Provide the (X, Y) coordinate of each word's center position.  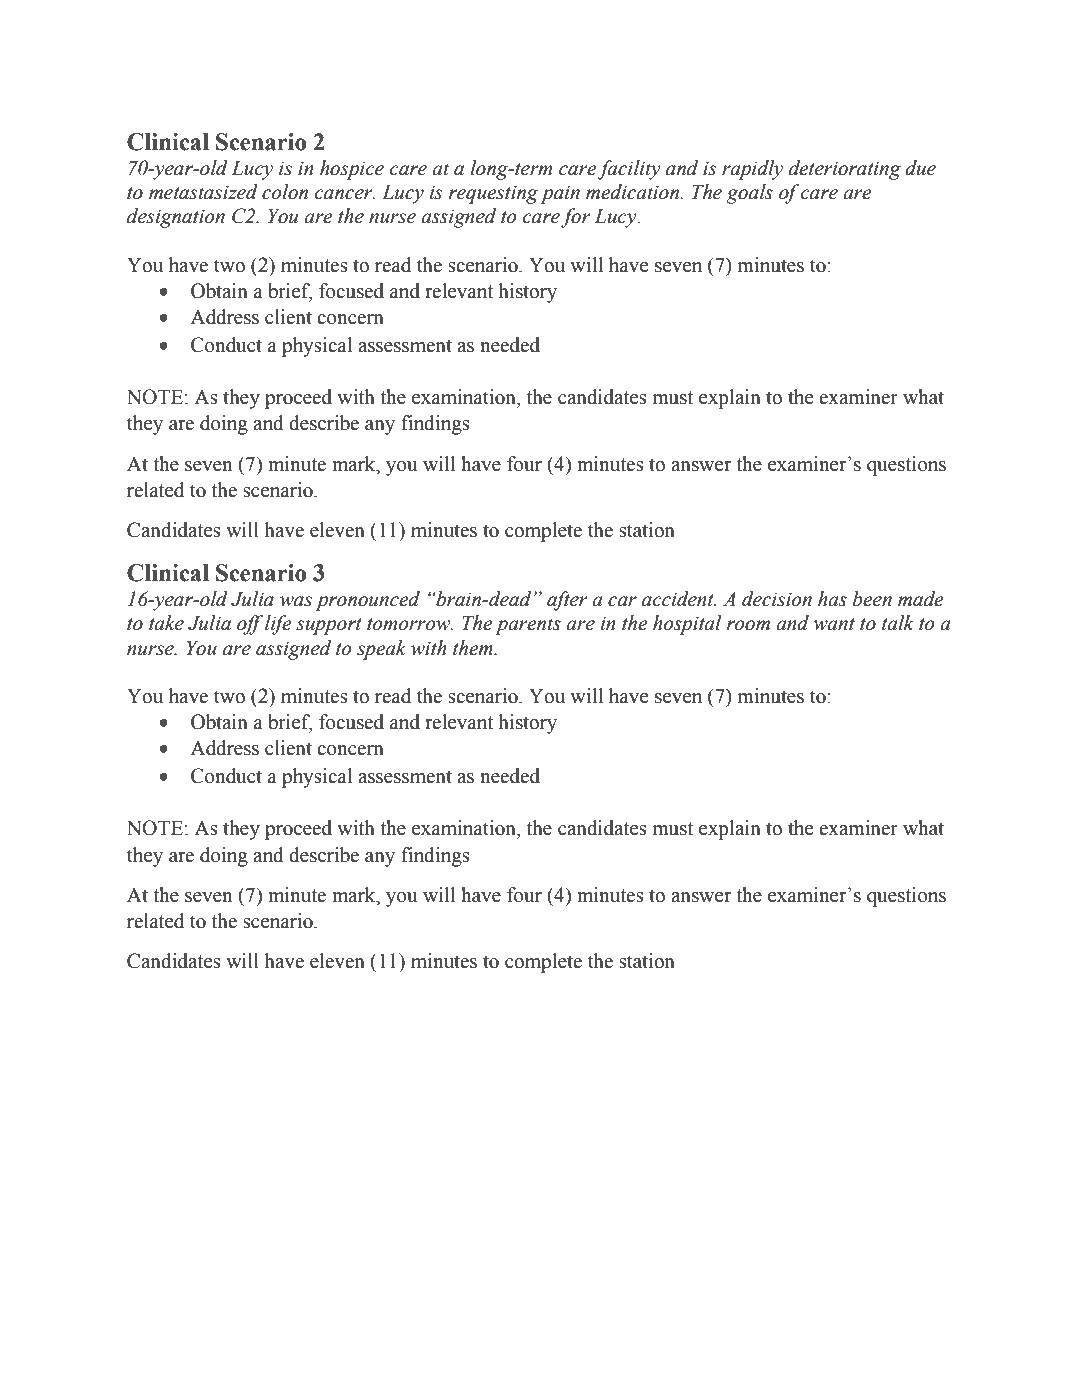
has (832, 599)
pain (560, 195)
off (250, 625)
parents (528, 626)
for (576, 218)
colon (285, 192)
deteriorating (845, 170)
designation (176, 218)
